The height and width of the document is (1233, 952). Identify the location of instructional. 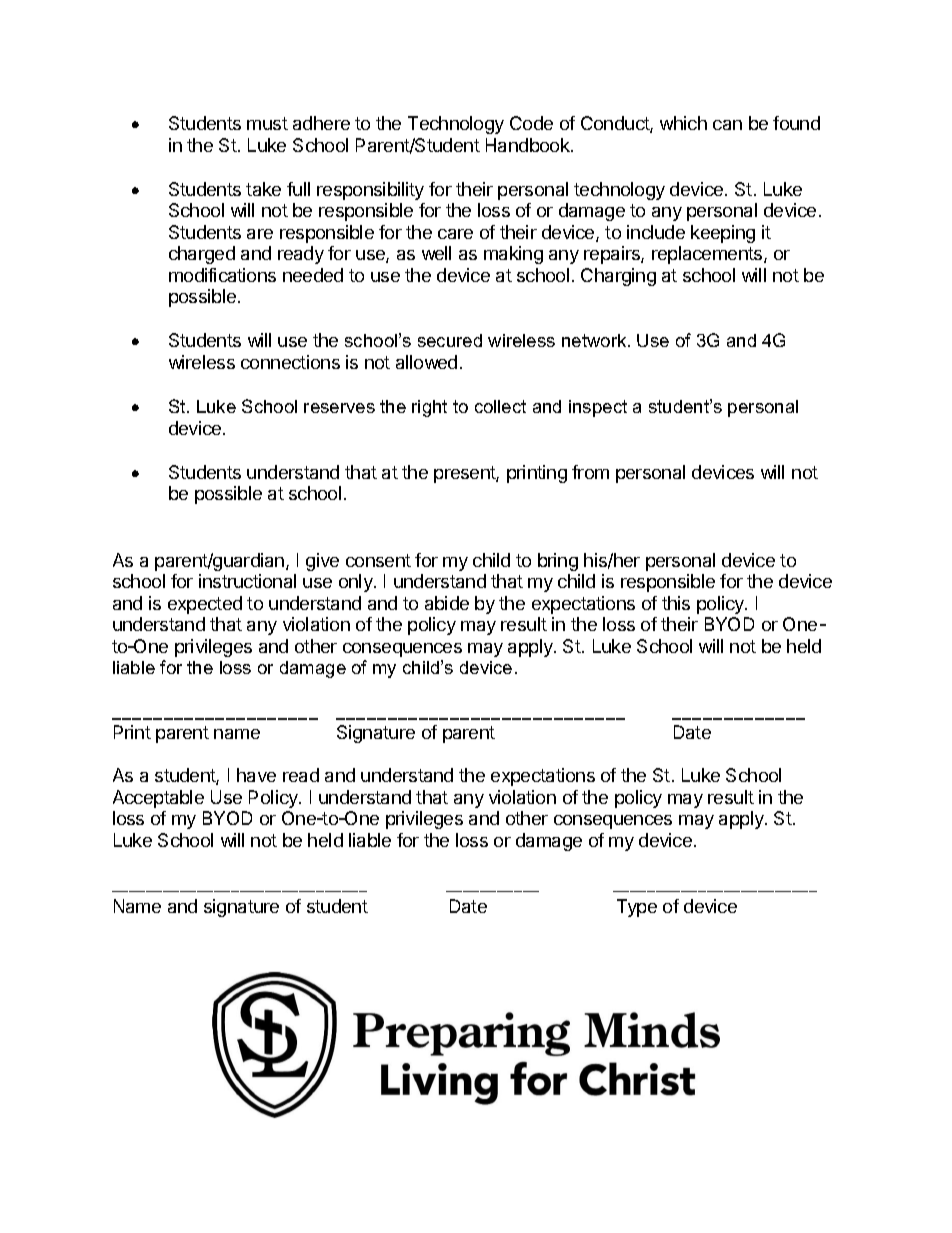
(247, 581).
